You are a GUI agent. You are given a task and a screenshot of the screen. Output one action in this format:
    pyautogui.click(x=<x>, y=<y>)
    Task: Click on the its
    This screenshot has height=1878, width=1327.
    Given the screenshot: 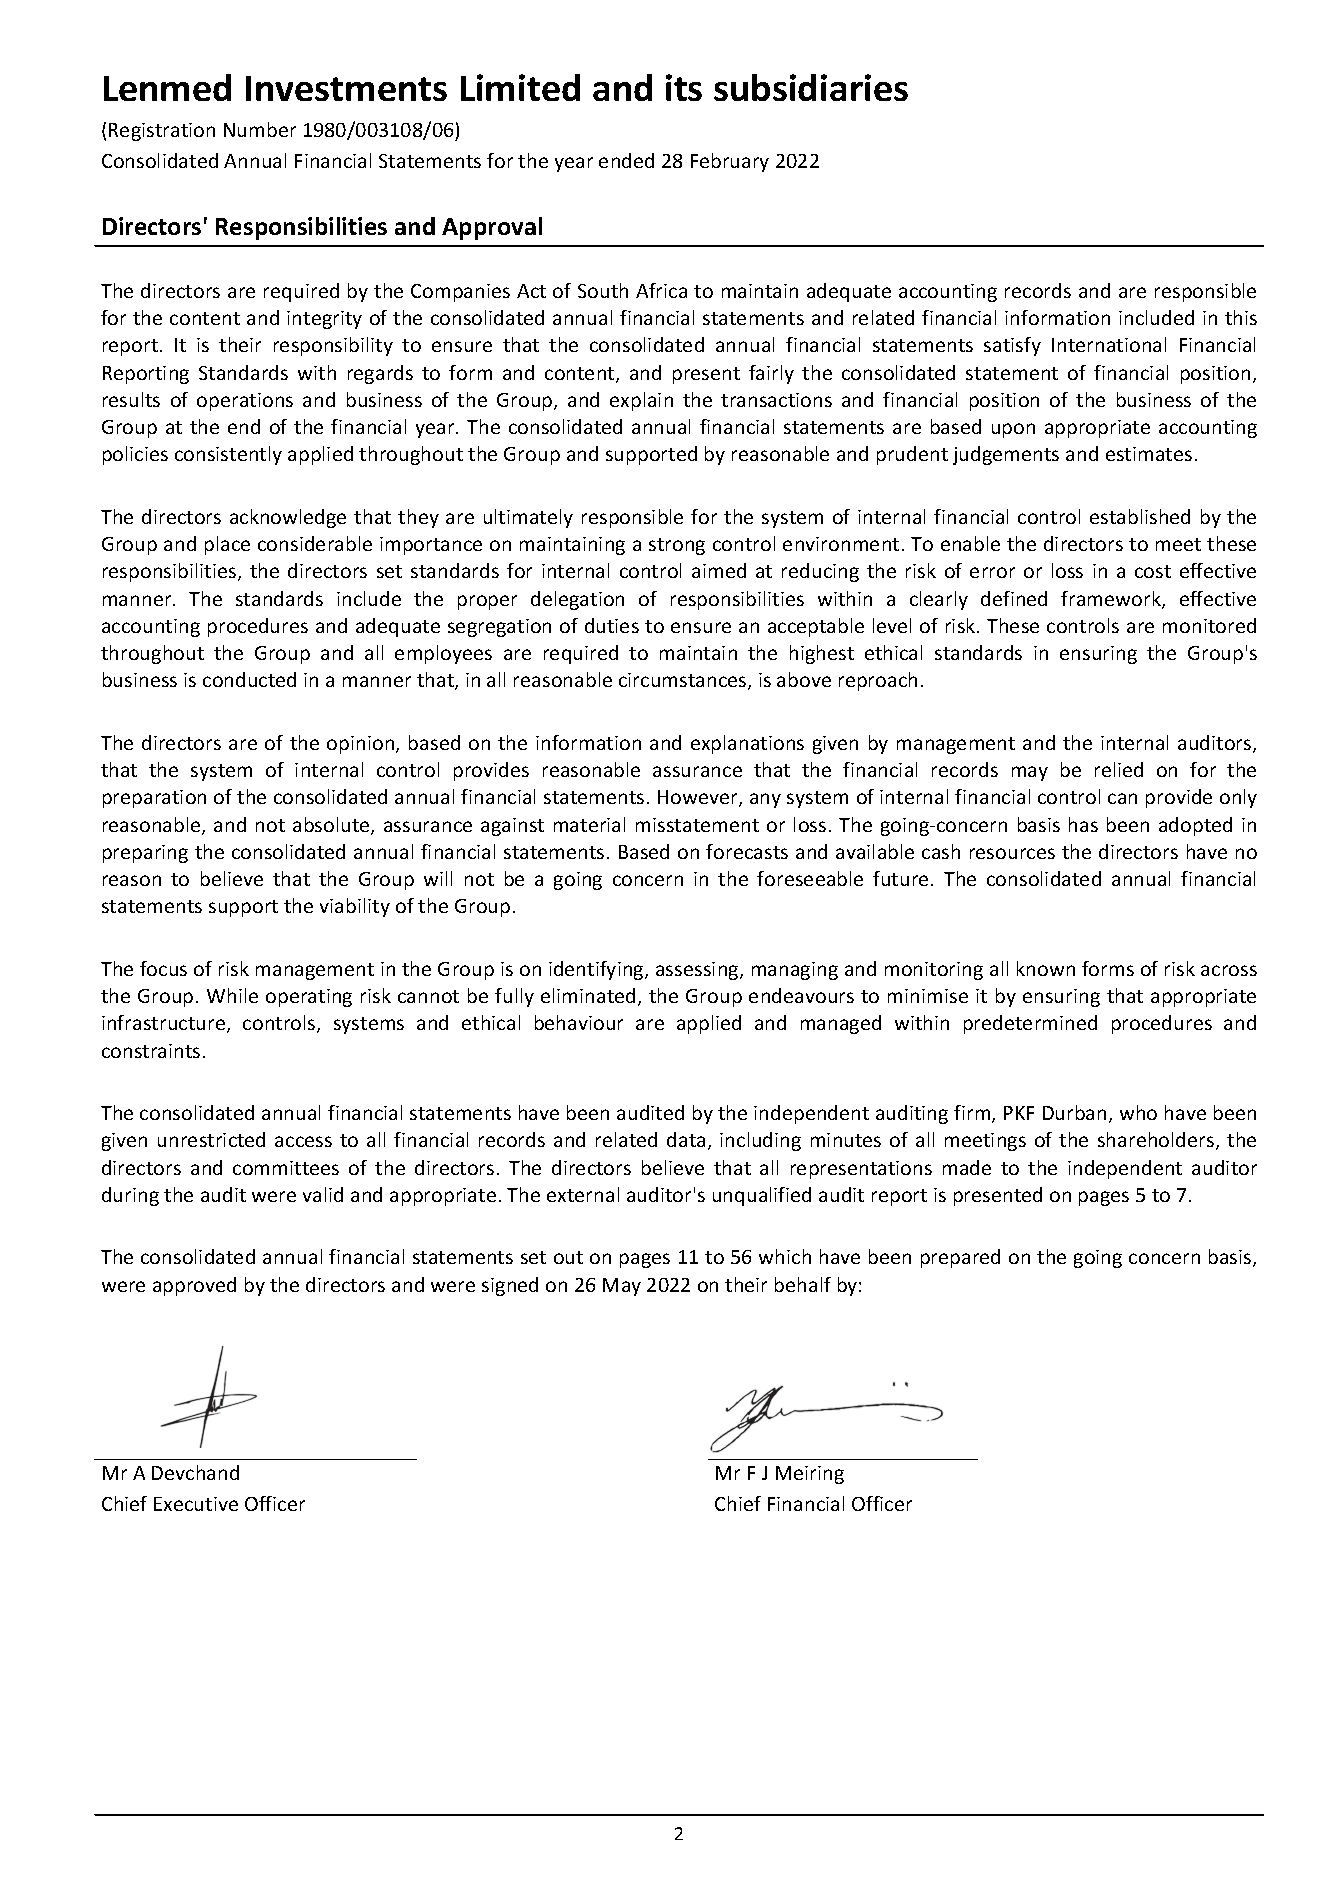 What is the action you would take?
    pyautogui.click(x=684, y=87)
